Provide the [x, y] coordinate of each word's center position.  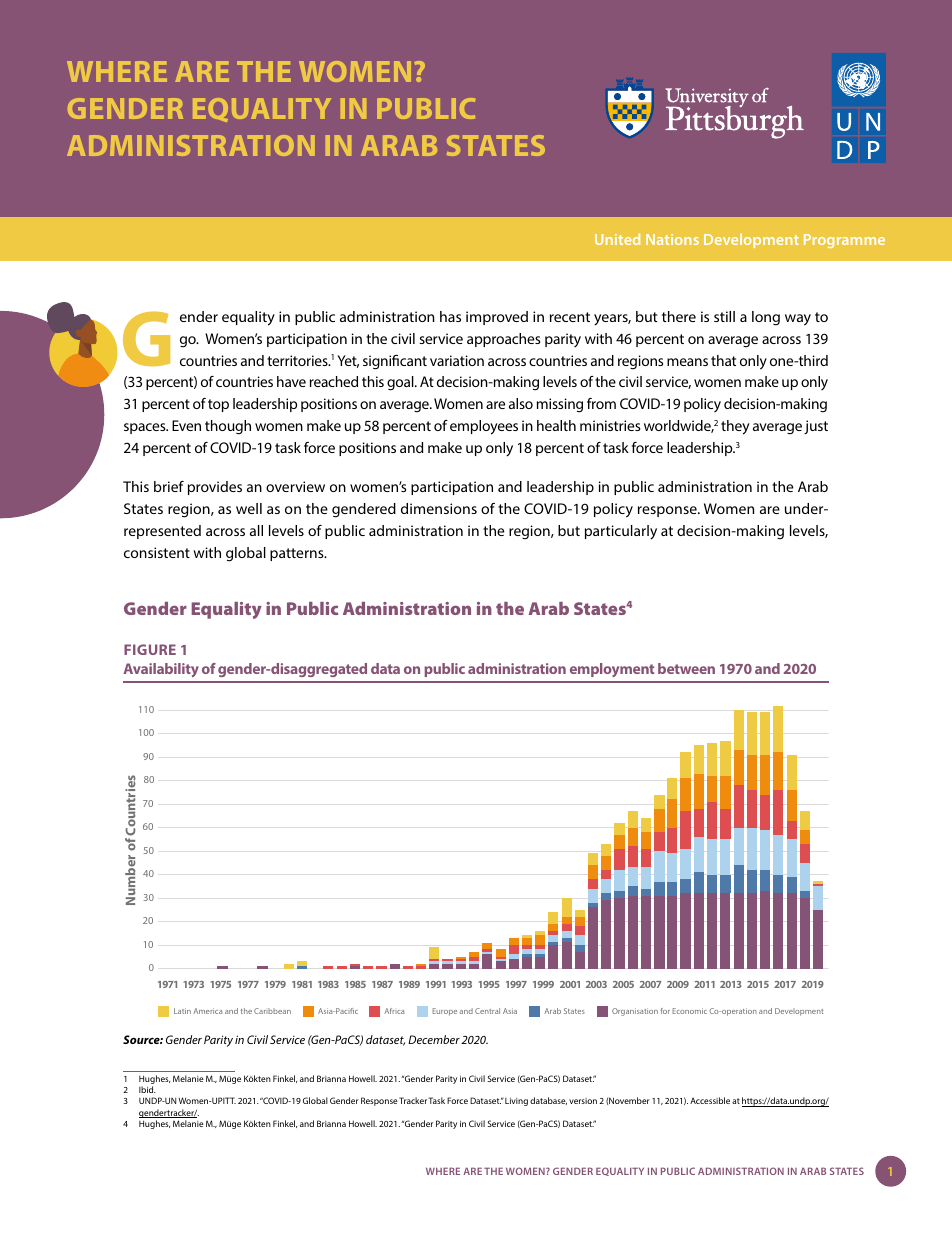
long [766, 318]
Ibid [147, 1089]
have [291, 381]
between [686, 668]
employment [612, 670]
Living [516, 1102]
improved [497, 318]
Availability [161, 670]
